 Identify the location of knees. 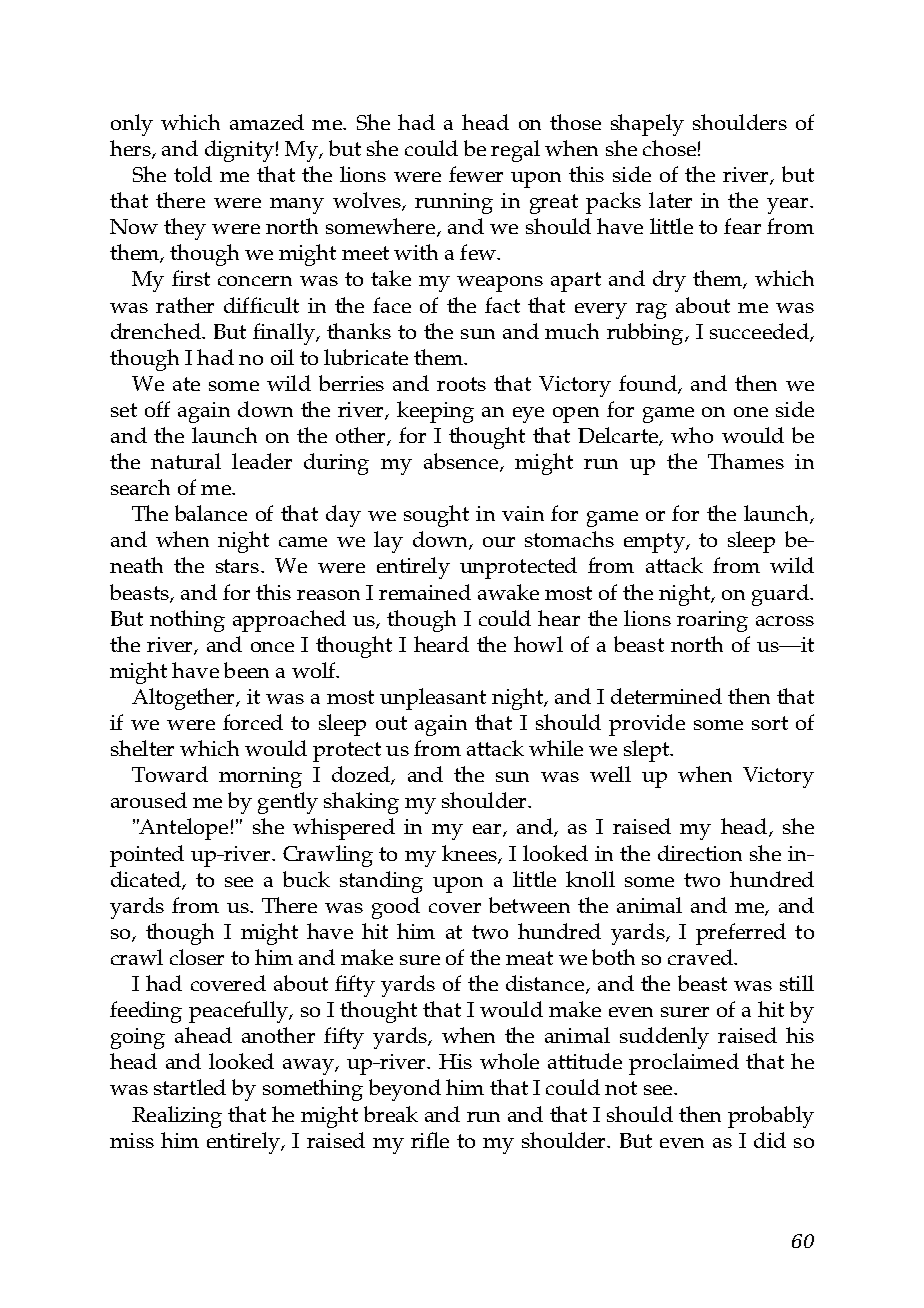
(470, 854).
